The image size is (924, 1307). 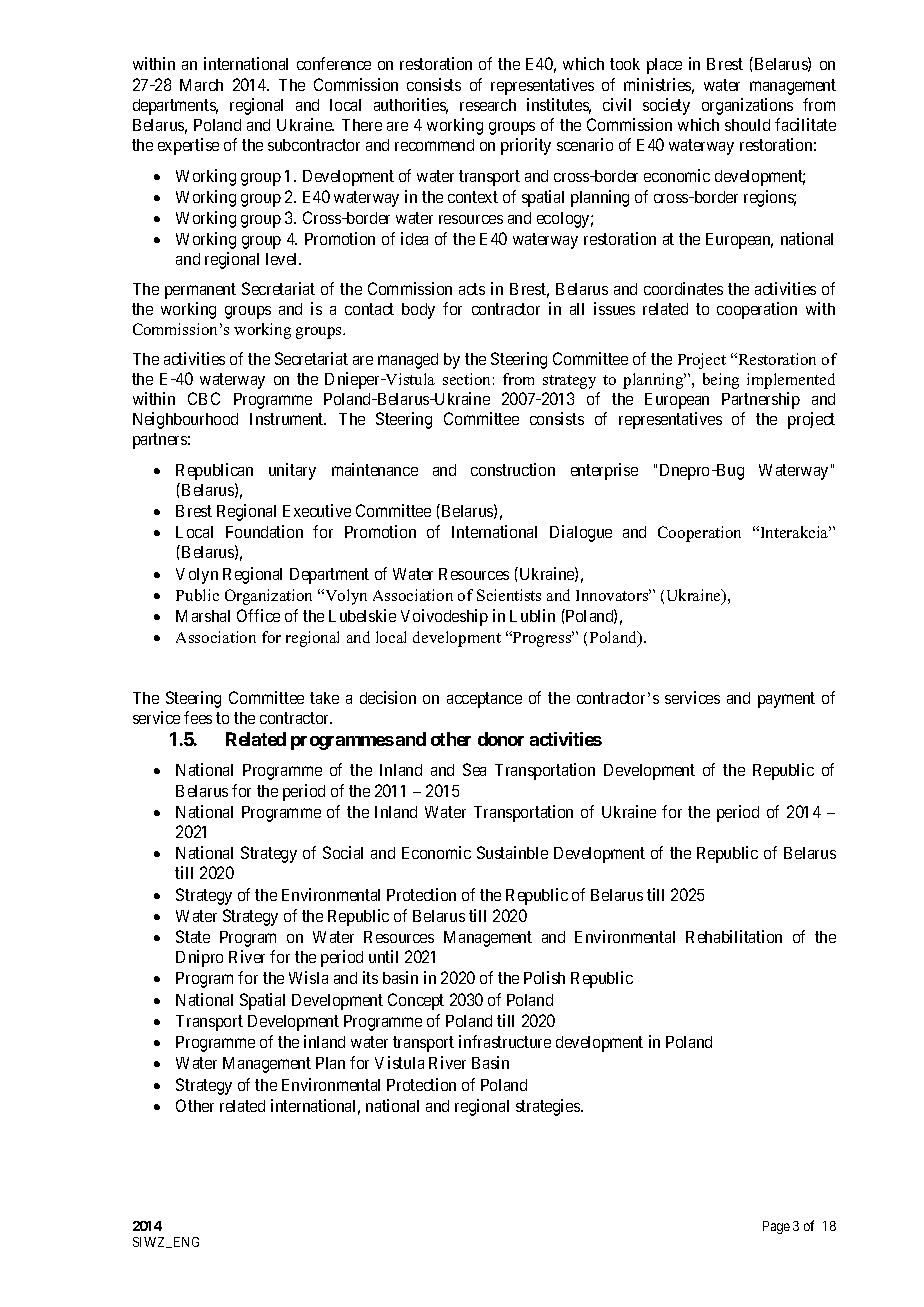 I want to click on donor, so click(x=501, y=739).
